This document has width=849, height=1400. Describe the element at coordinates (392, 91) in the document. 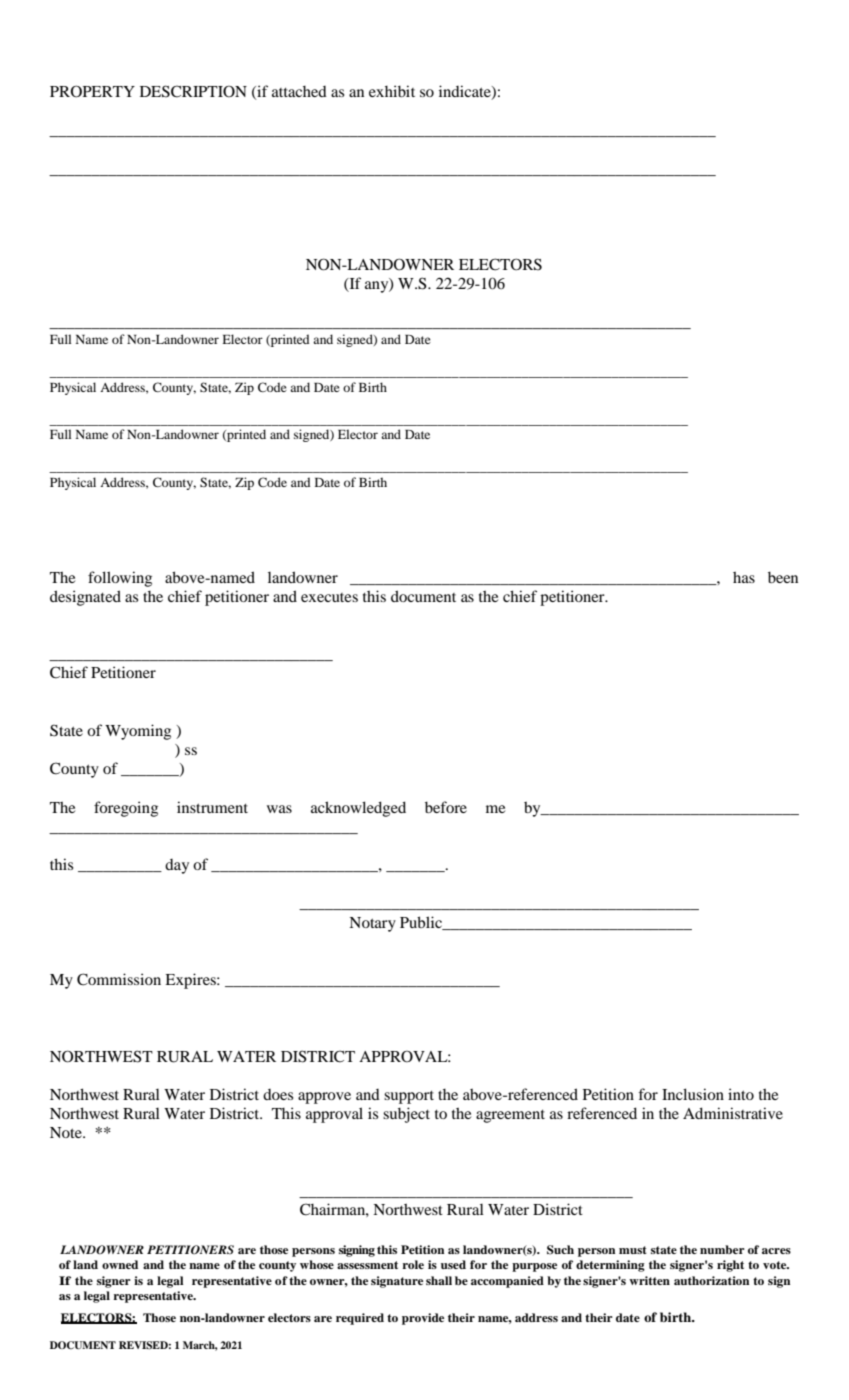

I see `exhibit` at that location.
